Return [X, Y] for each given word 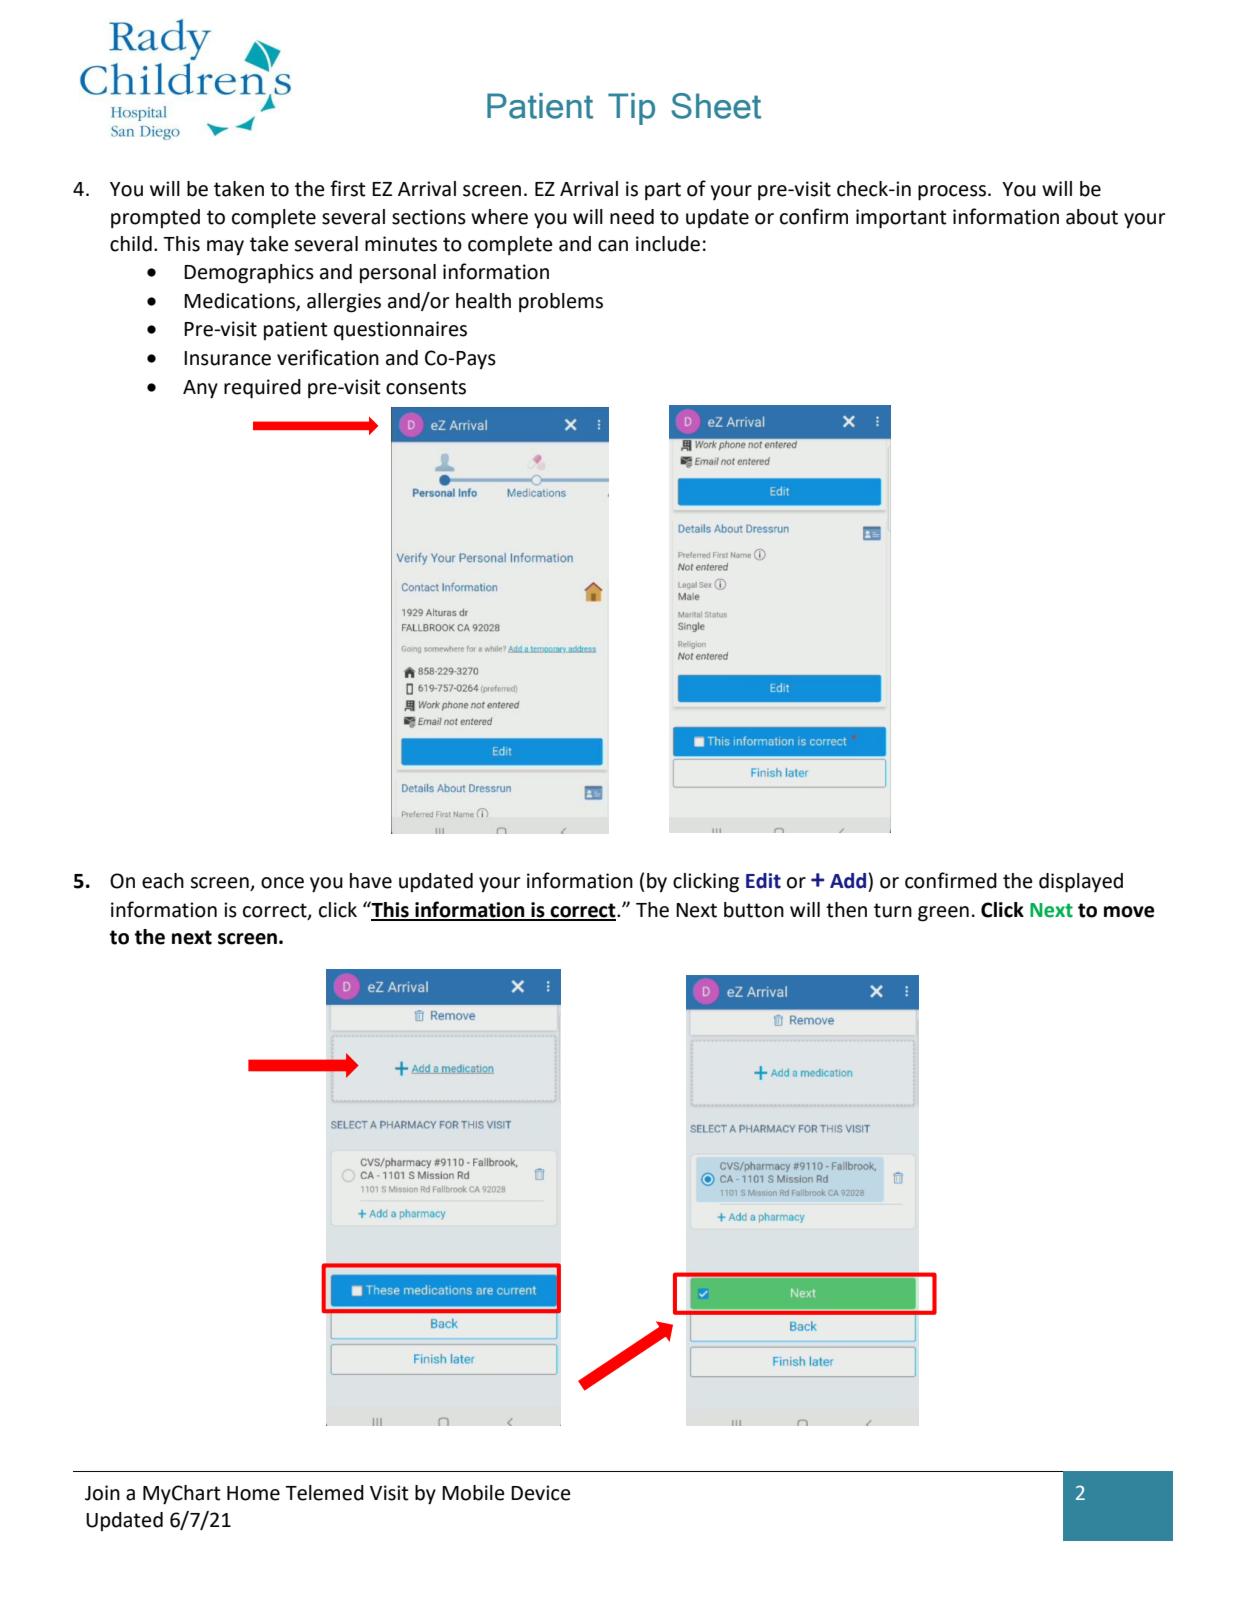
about [1092, 217]
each [163, 881]
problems [561, 303]
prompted [155, 219]
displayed [1081, 883]
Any [200, 389]
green [943, 914]
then [846, 910]
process [953, 193]
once [282, 883]
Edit [763, 881]
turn [893, 910]
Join [102, 1493]
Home [253, 1493]
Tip [631, 109]
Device [541, 1493]
